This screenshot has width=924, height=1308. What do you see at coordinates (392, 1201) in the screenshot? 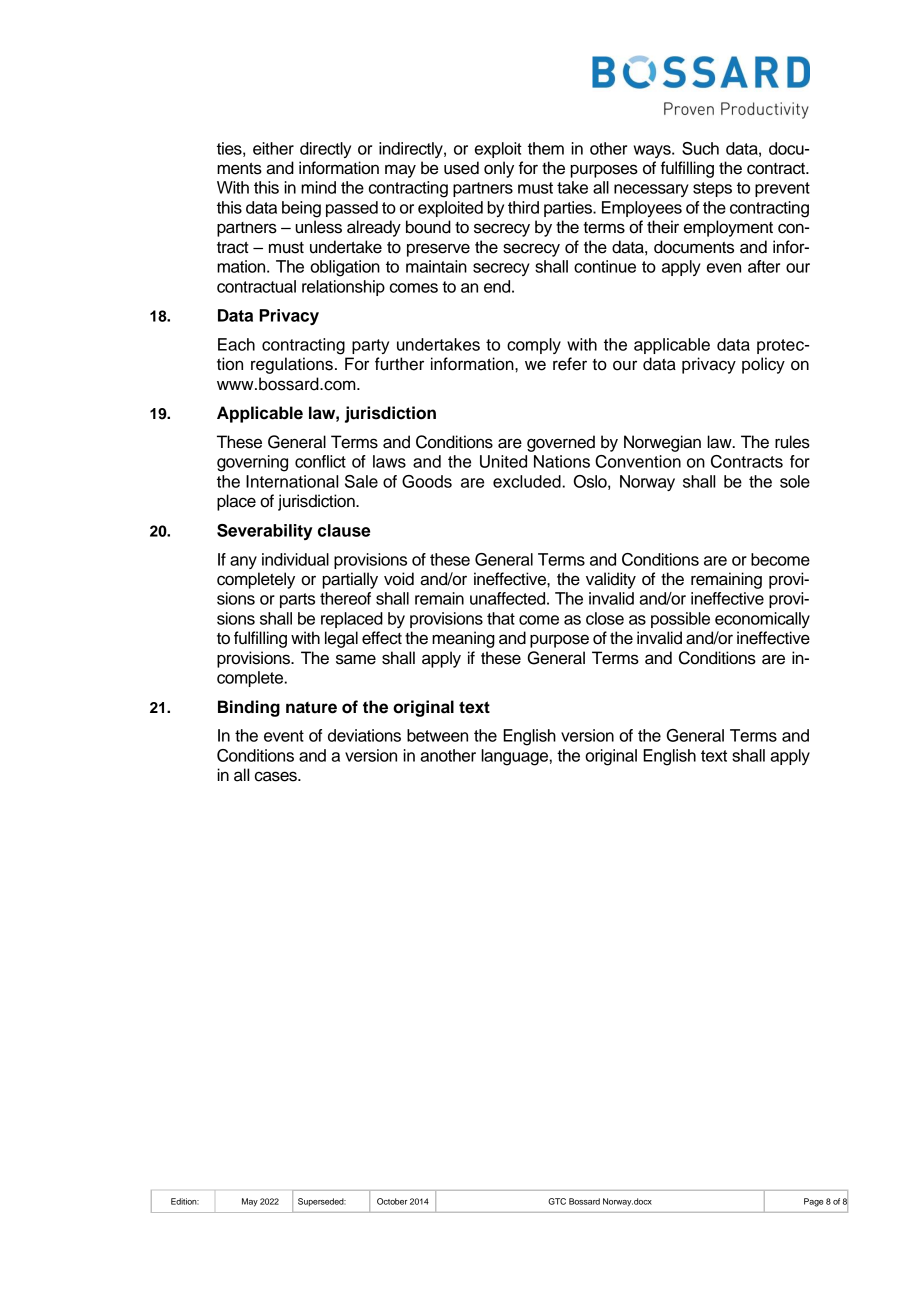
I see `October` at bounding box center [392, 1201].
